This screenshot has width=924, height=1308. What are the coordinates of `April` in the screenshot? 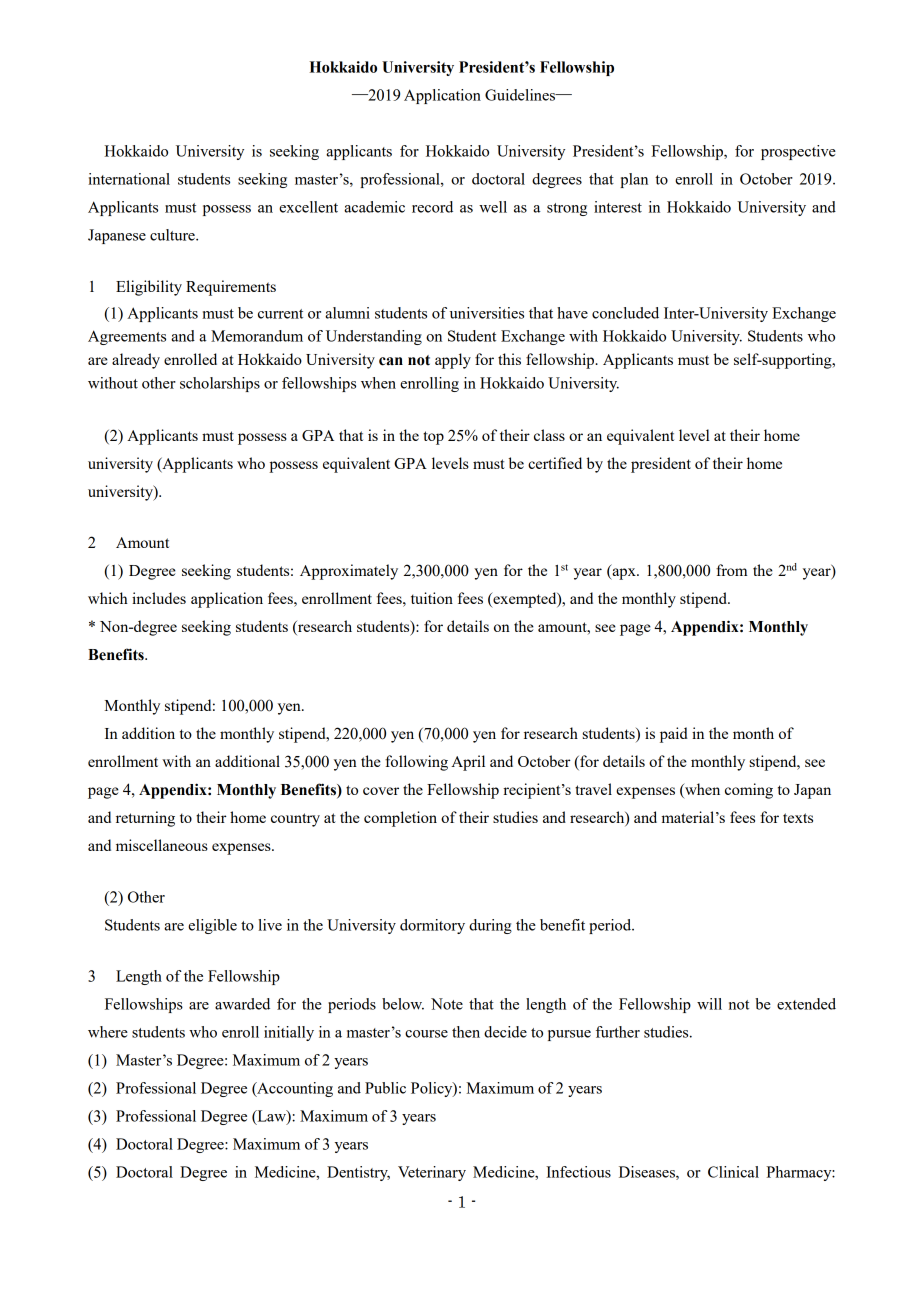 It's located at (468, 763).
